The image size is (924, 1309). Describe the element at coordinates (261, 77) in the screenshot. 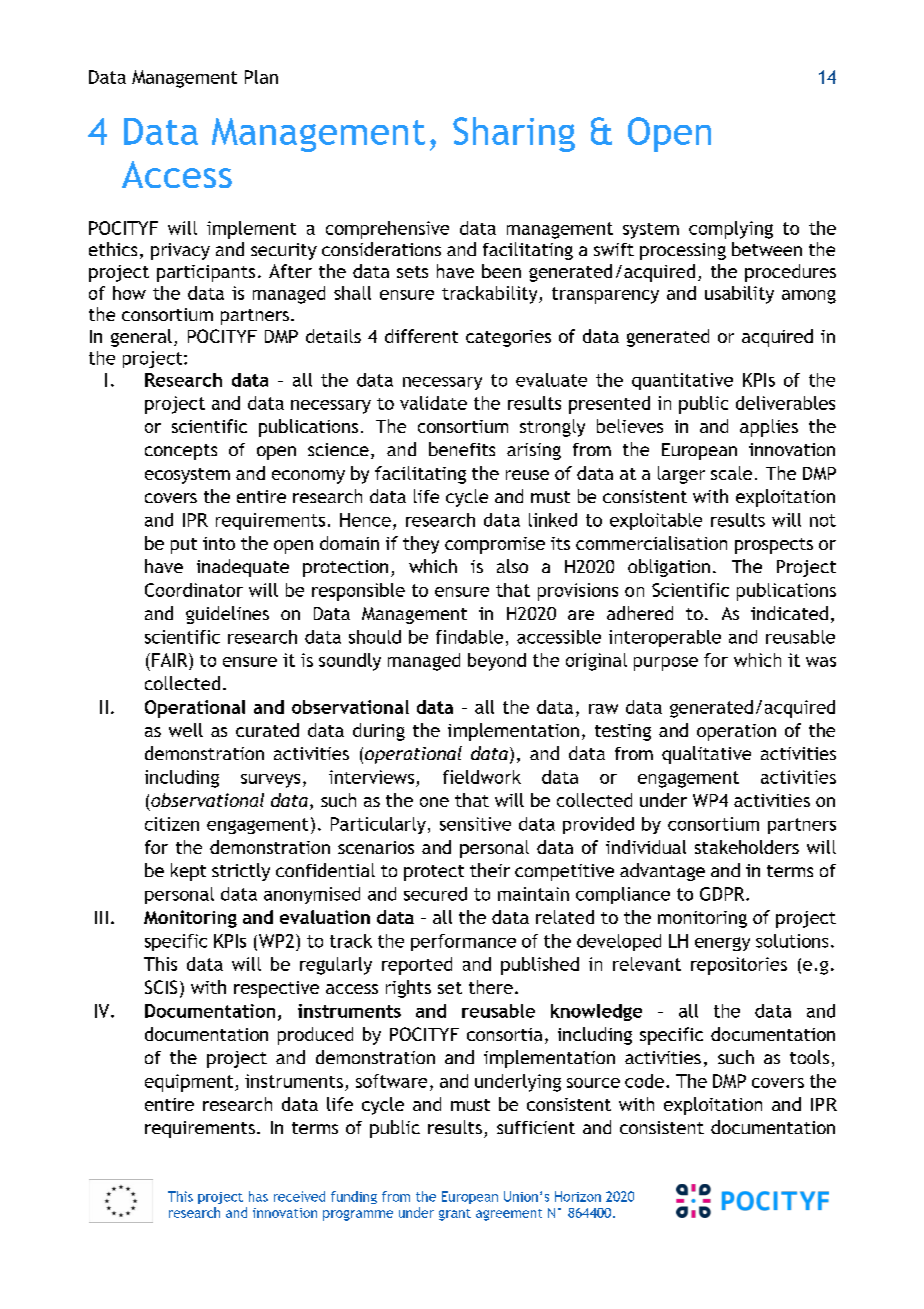

I see `Plan` at that location.
